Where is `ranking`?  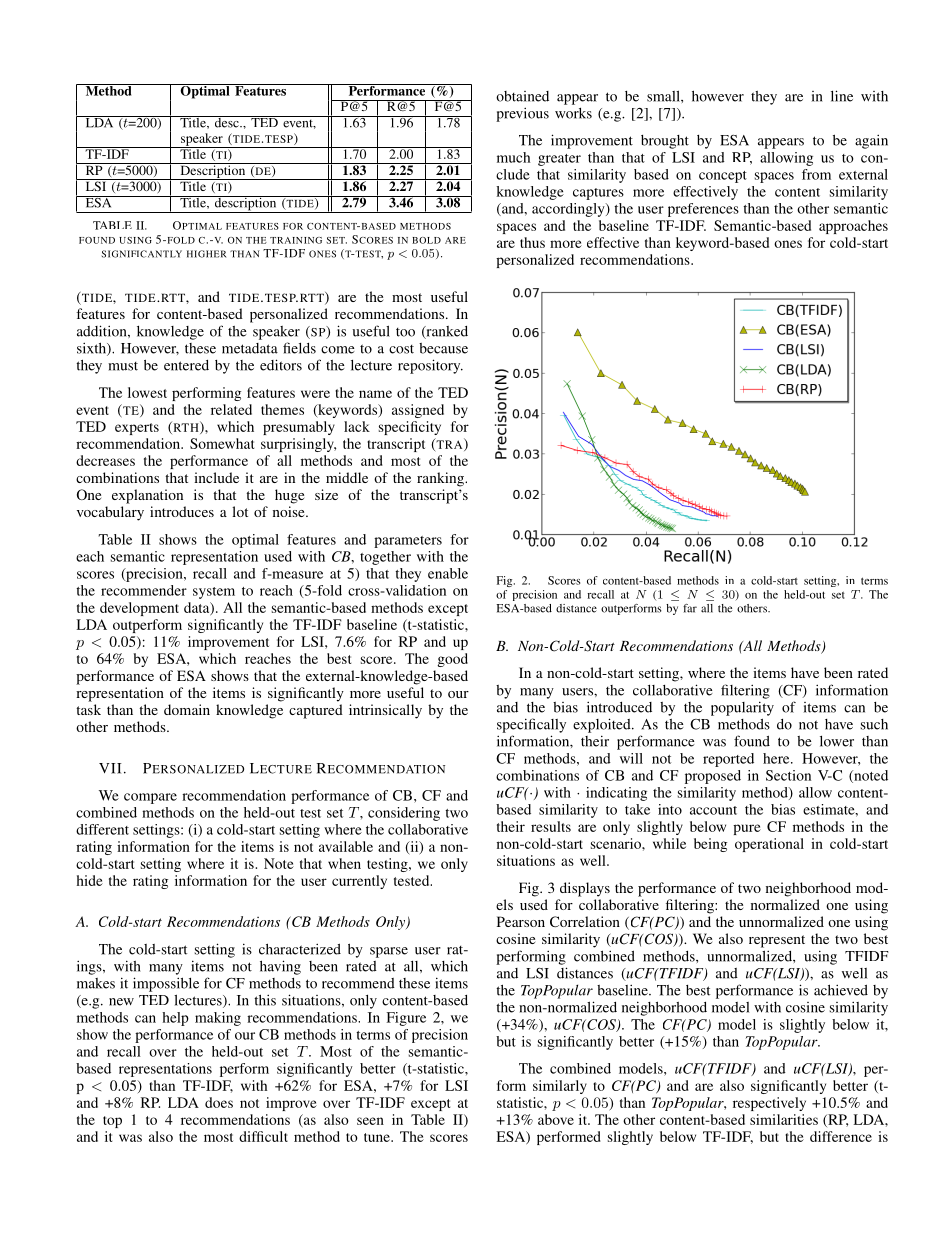
ranking is located at coordinates (441, 479).
